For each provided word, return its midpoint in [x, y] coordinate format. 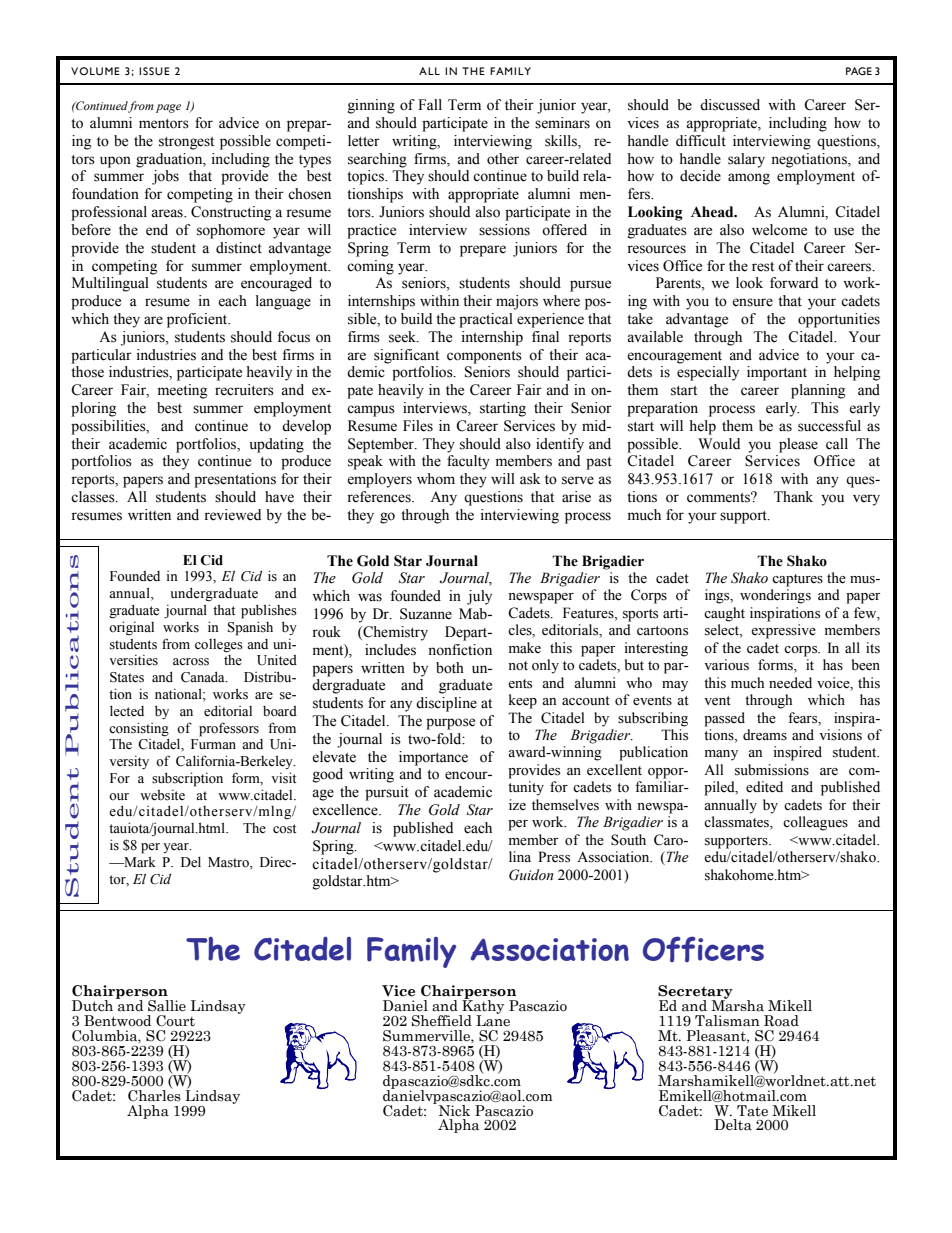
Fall [430, 104]
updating [277, 445]
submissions [772, 770]
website [162, 795]
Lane [493, 1020]
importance [433, 758]
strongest [186, 143]
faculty [468, 462]
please [798, 445]
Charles [154, 1094]
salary [746, 160]
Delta [733, 1125]
